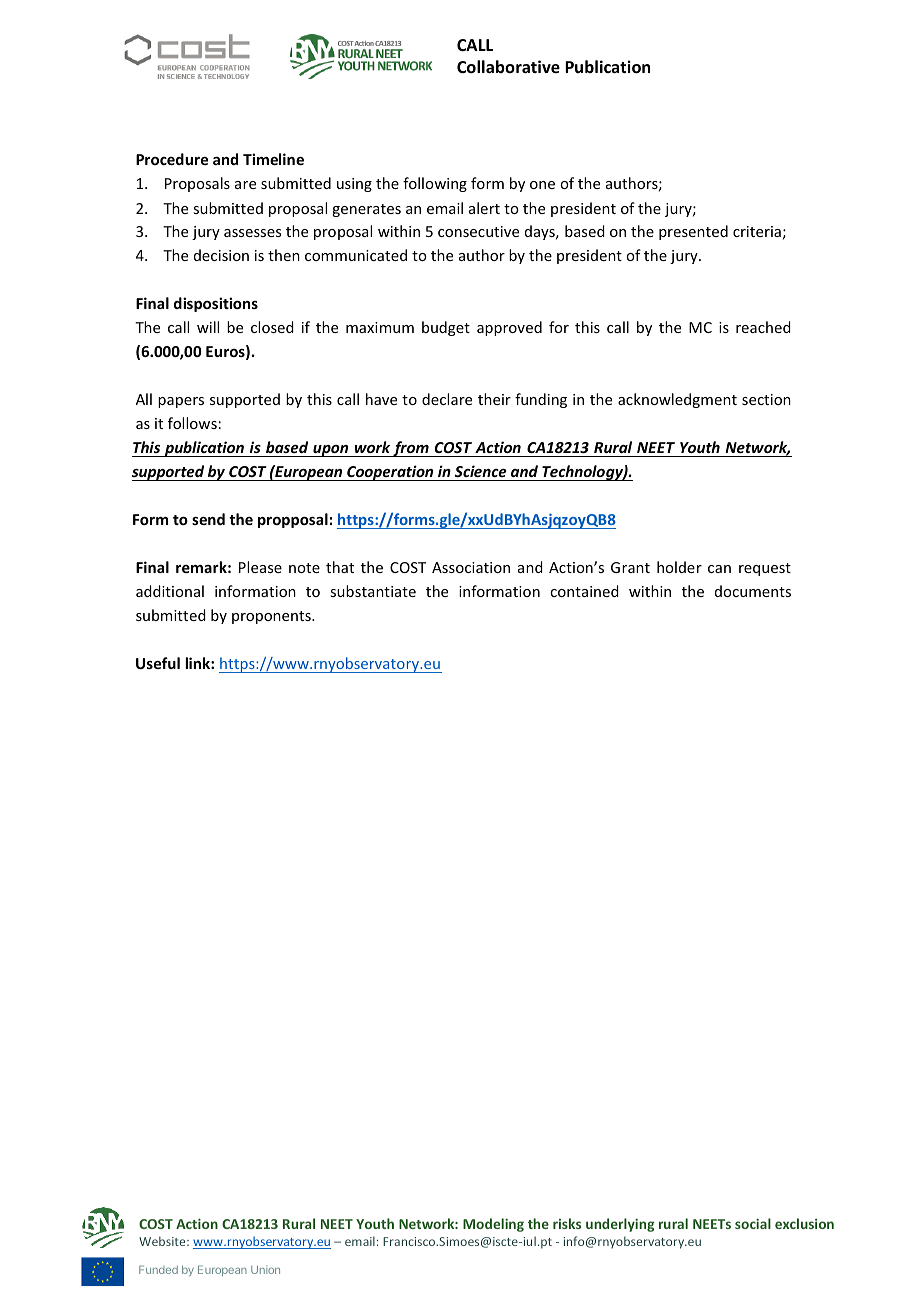  What do you see at coordinates (481, 471) in the image?
I see `Science` at bounding box center [481, 471].
